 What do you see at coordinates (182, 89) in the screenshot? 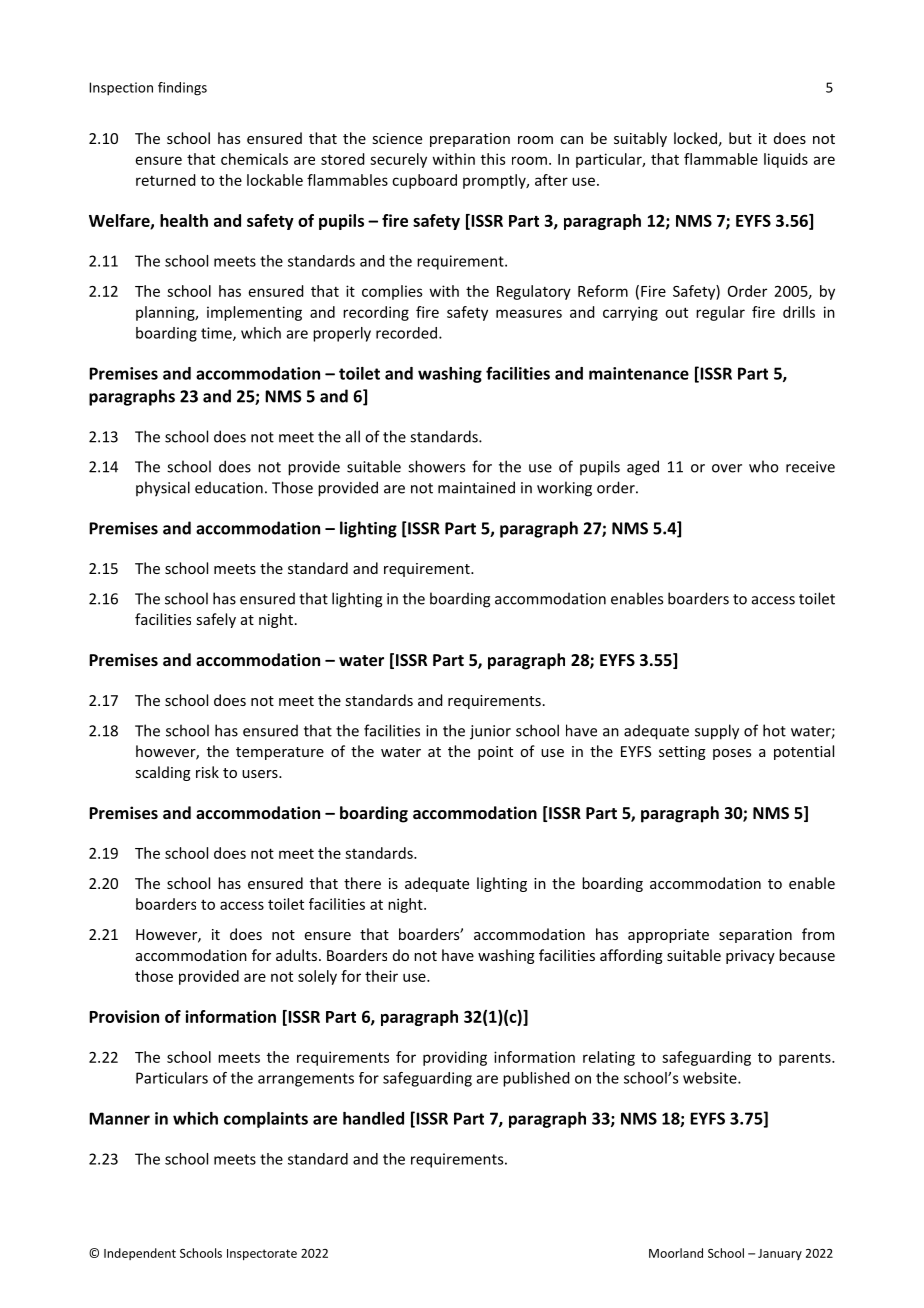
I see `findings` at bounding box center [182, 89].
